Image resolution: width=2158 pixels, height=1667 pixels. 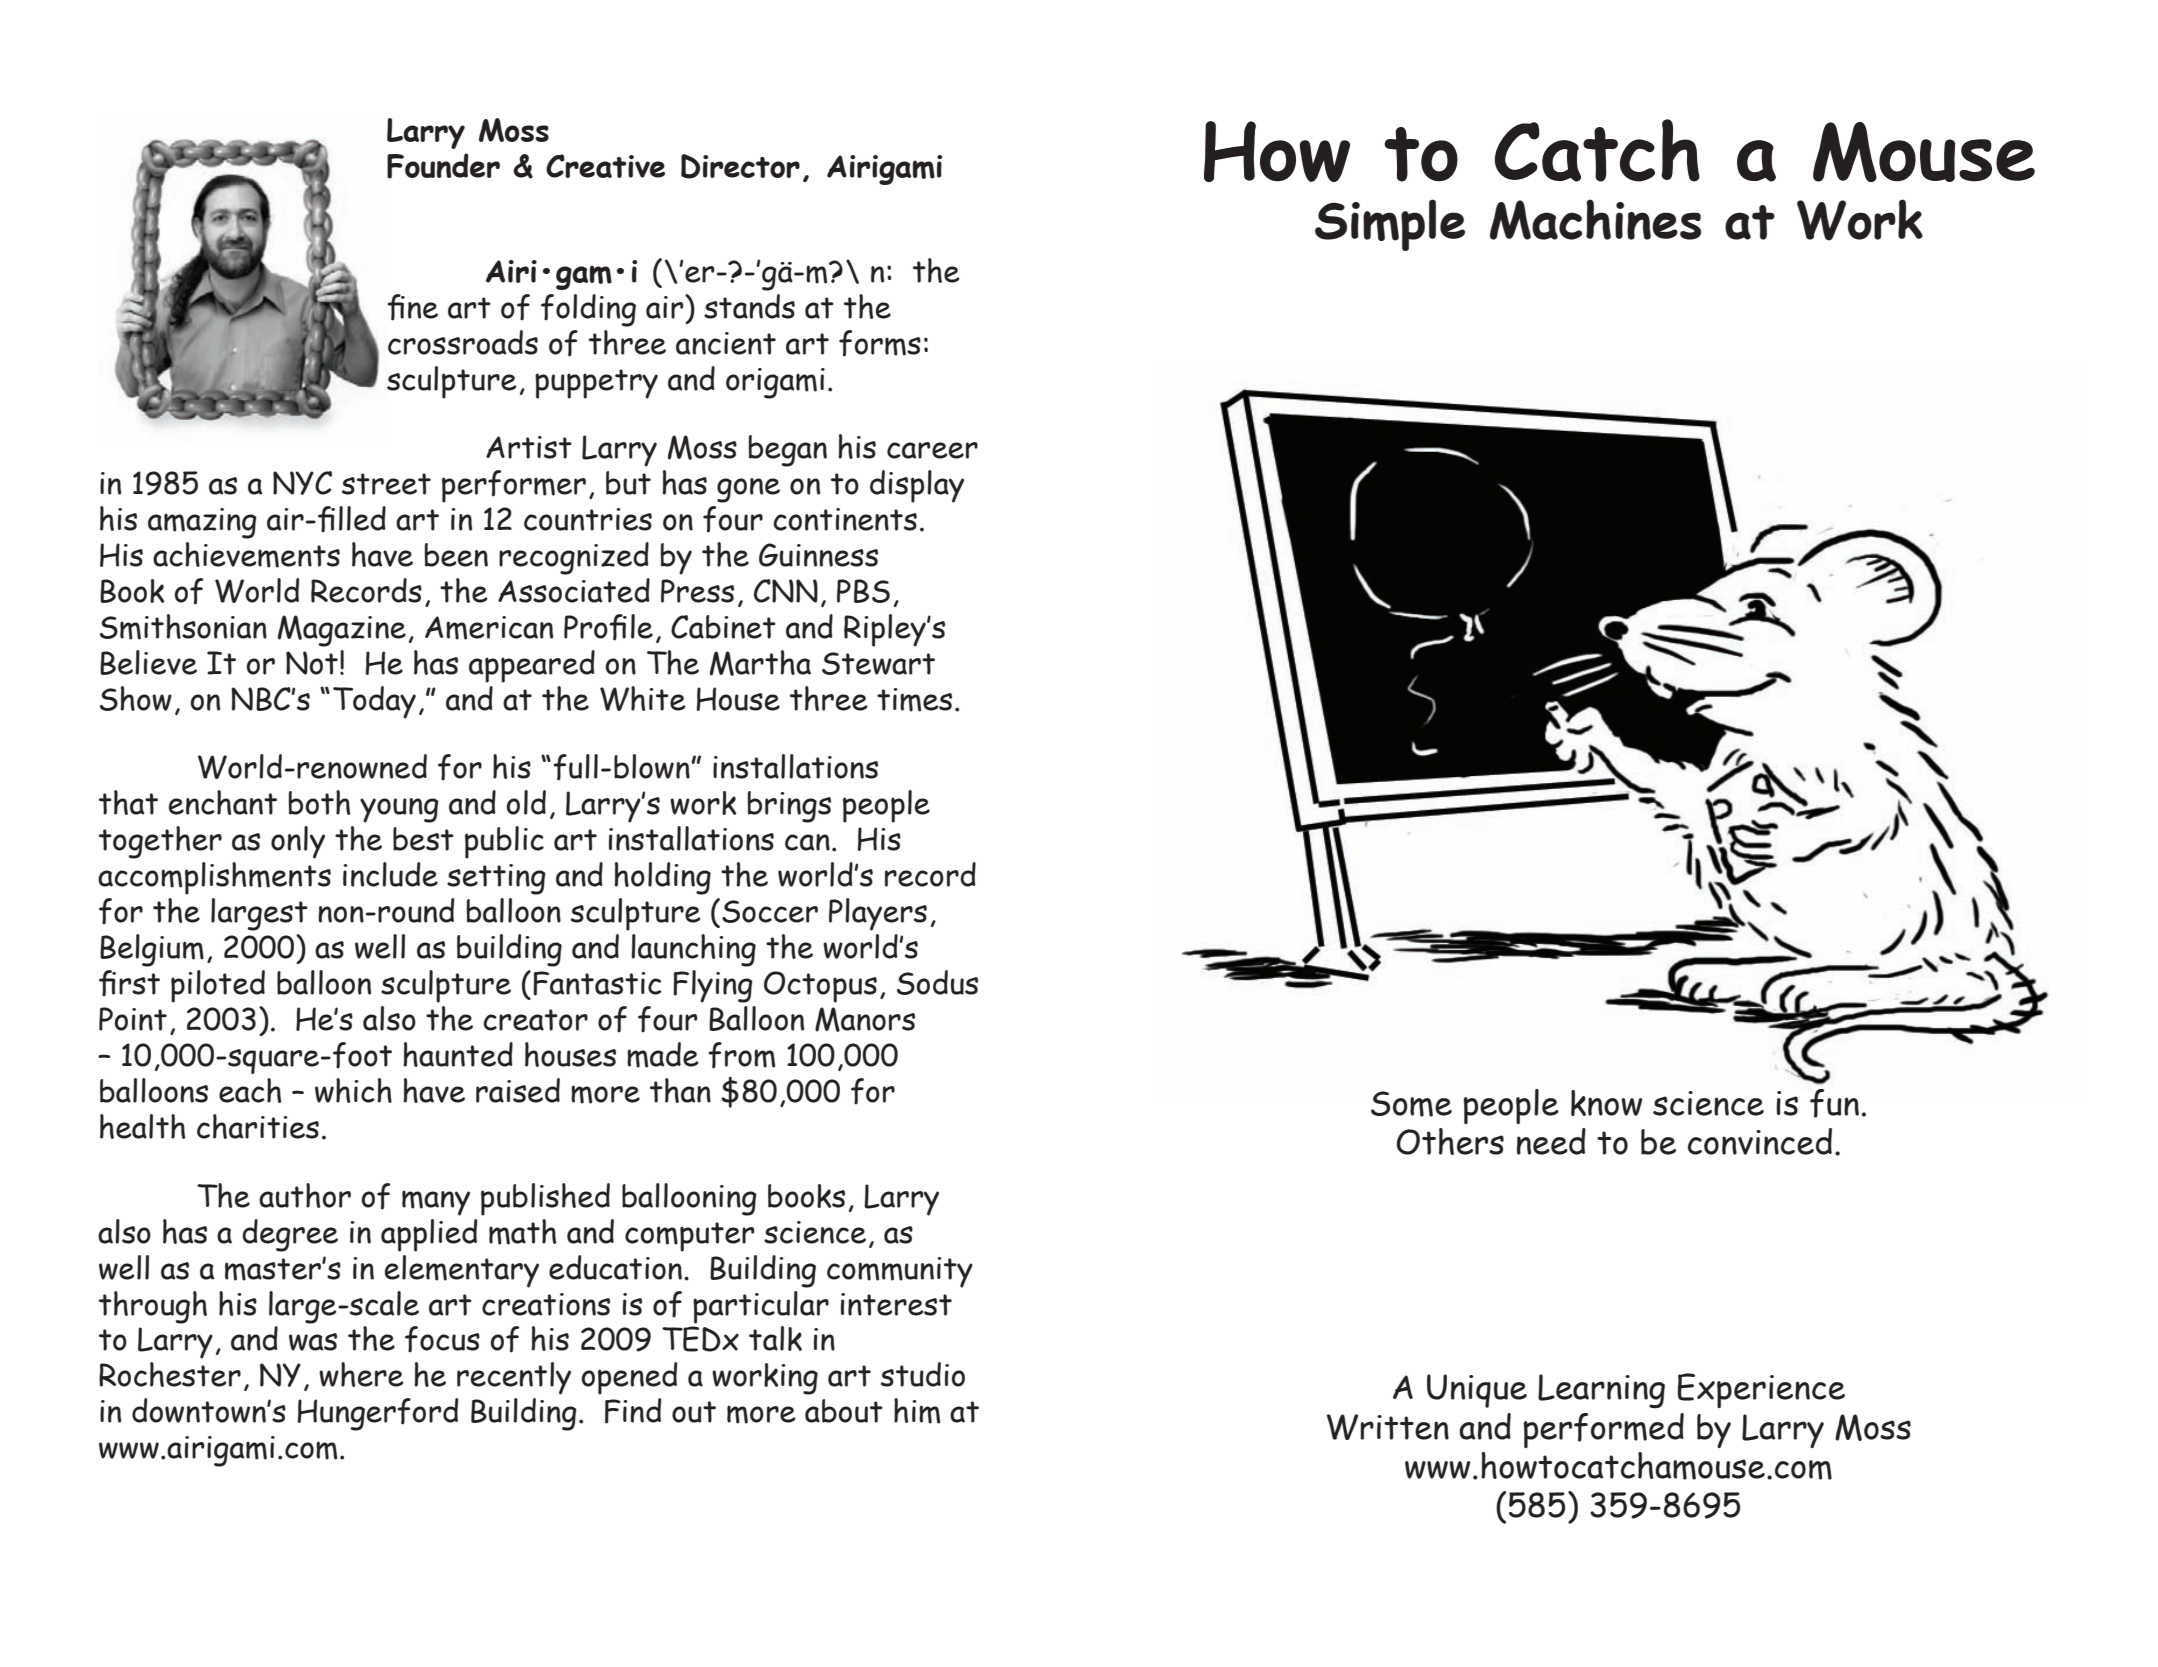 What do you see at coordinates (443, 166) in the page?
I see `Founder` at bounding box center [443, 166].
